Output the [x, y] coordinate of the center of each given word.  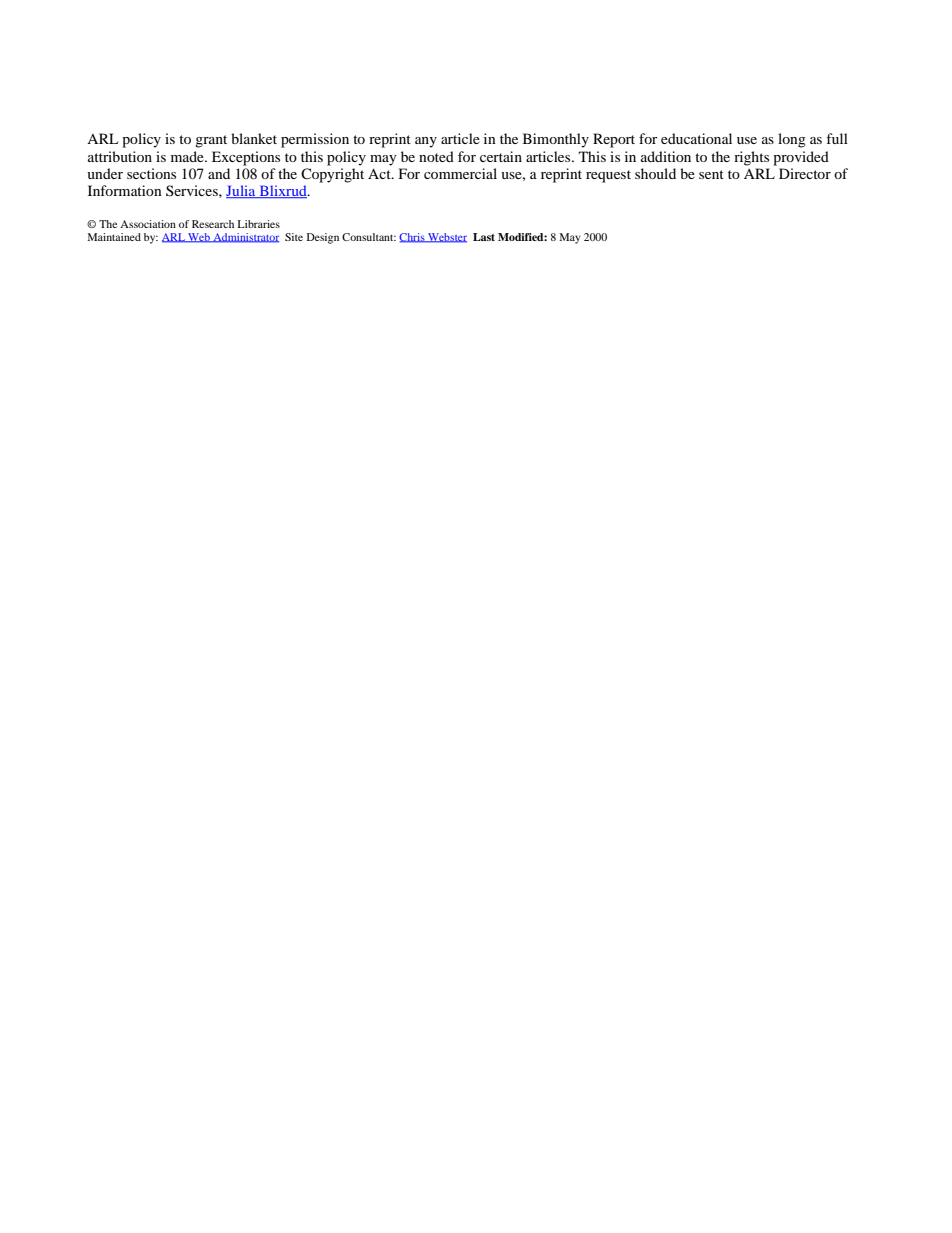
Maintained [114, 237]
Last [484, 237]
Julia [242, 191]
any [426, 142]
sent [711, 174]
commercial [460, 173]
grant [211, 141]
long [792, 140]
